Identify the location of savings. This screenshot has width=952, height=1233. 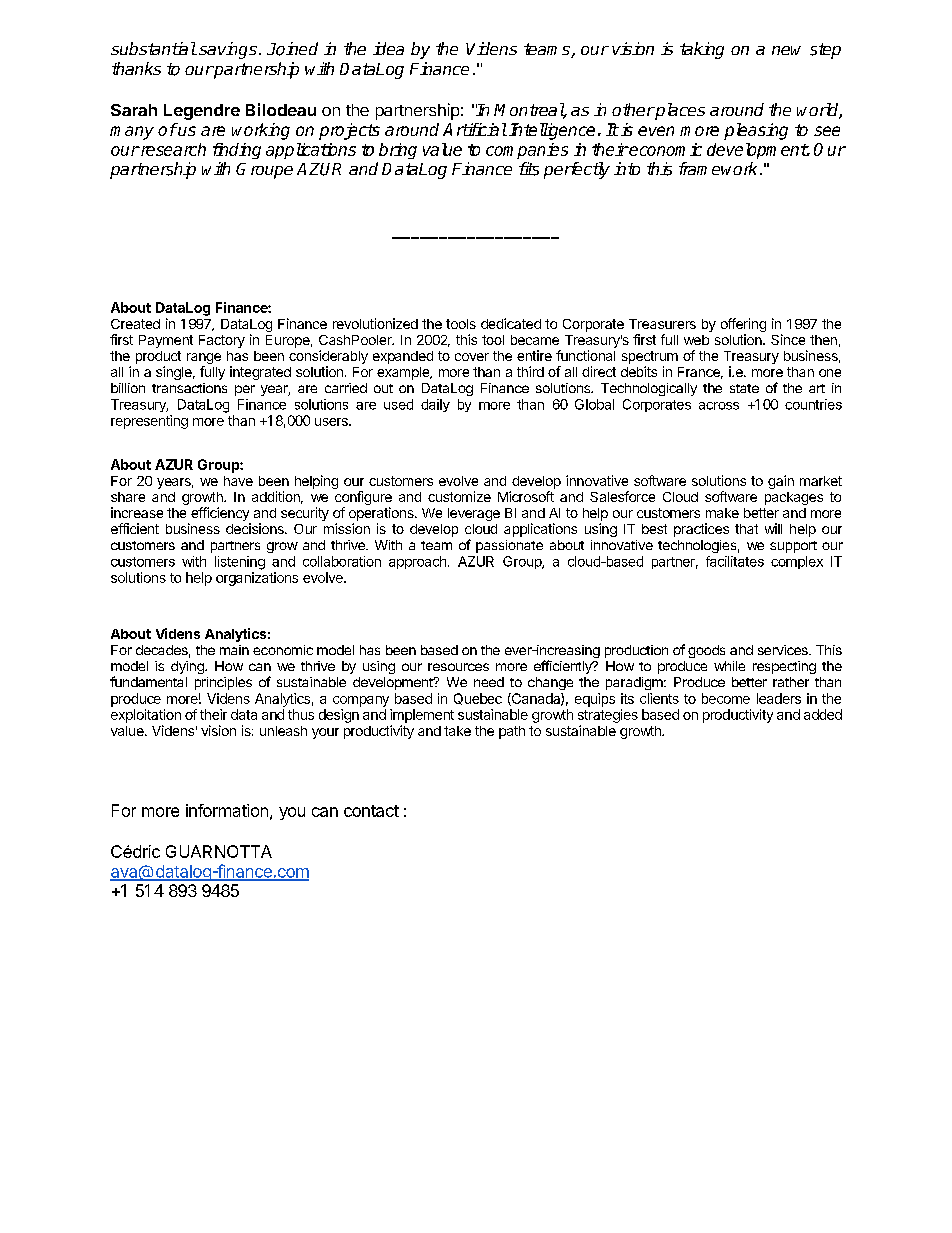
(228, 50).
